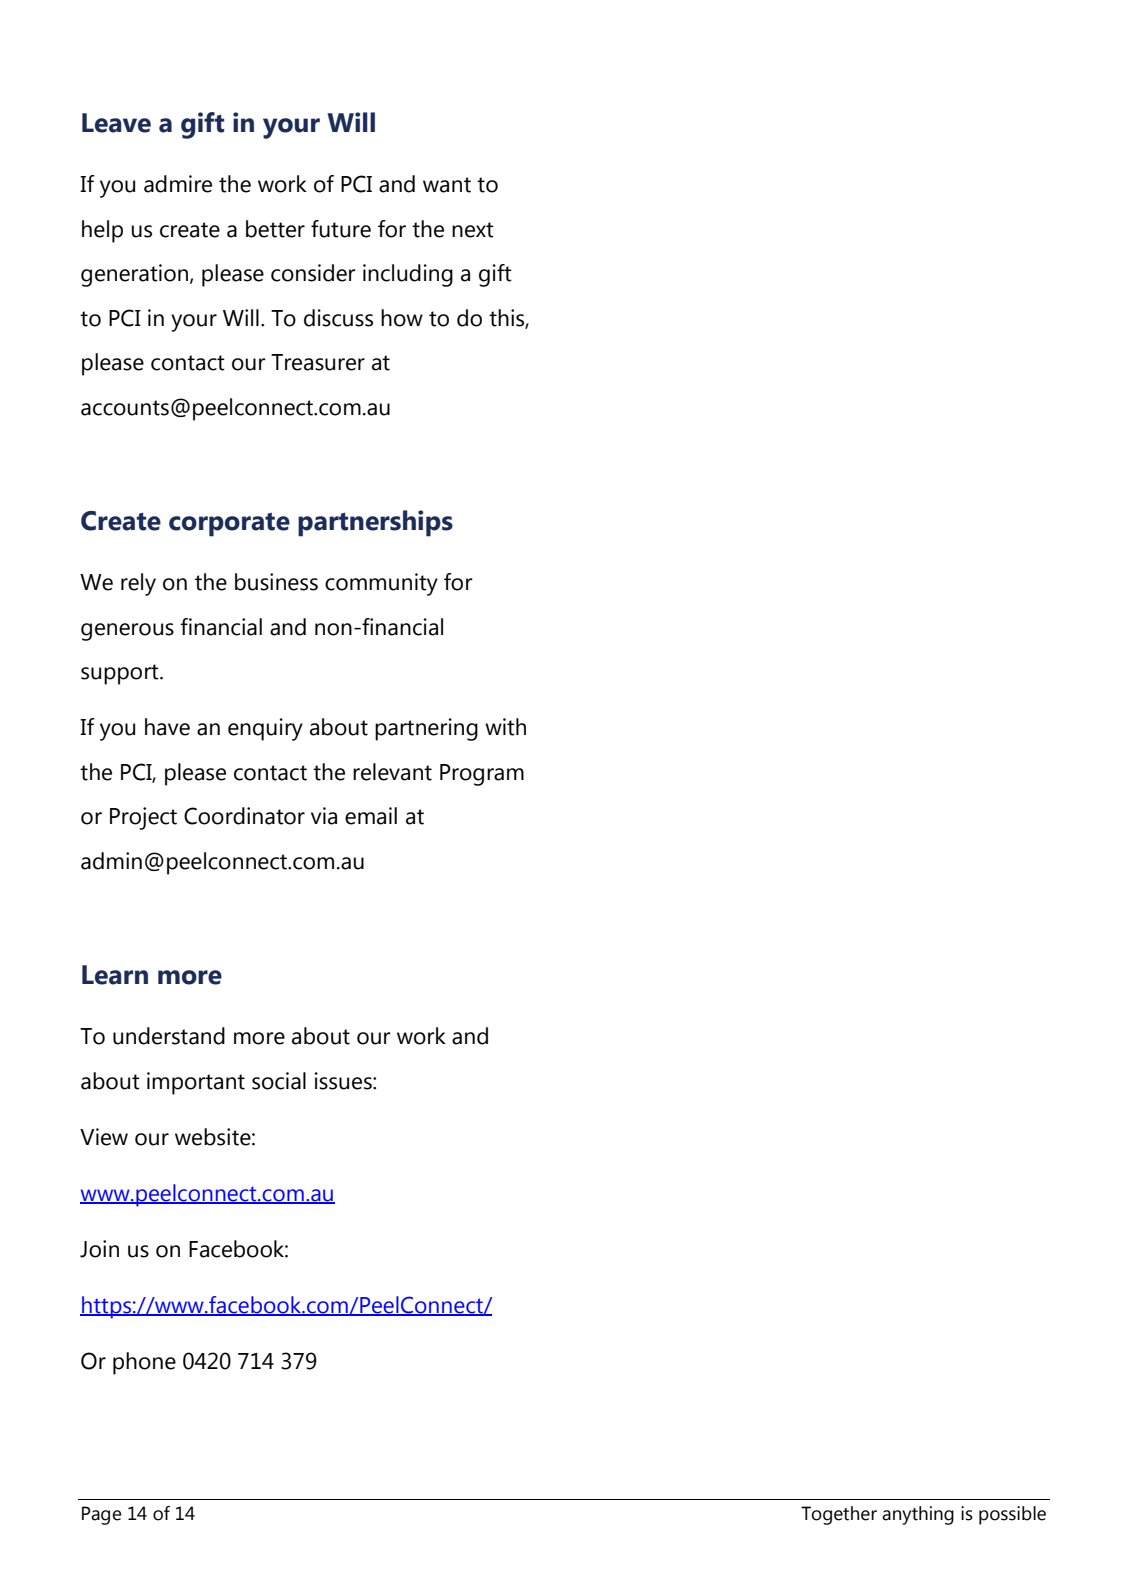 The image size is (1127, 1594). Describe the element at coordinates (229, 524) in the image. I see `corporate` at that location.
